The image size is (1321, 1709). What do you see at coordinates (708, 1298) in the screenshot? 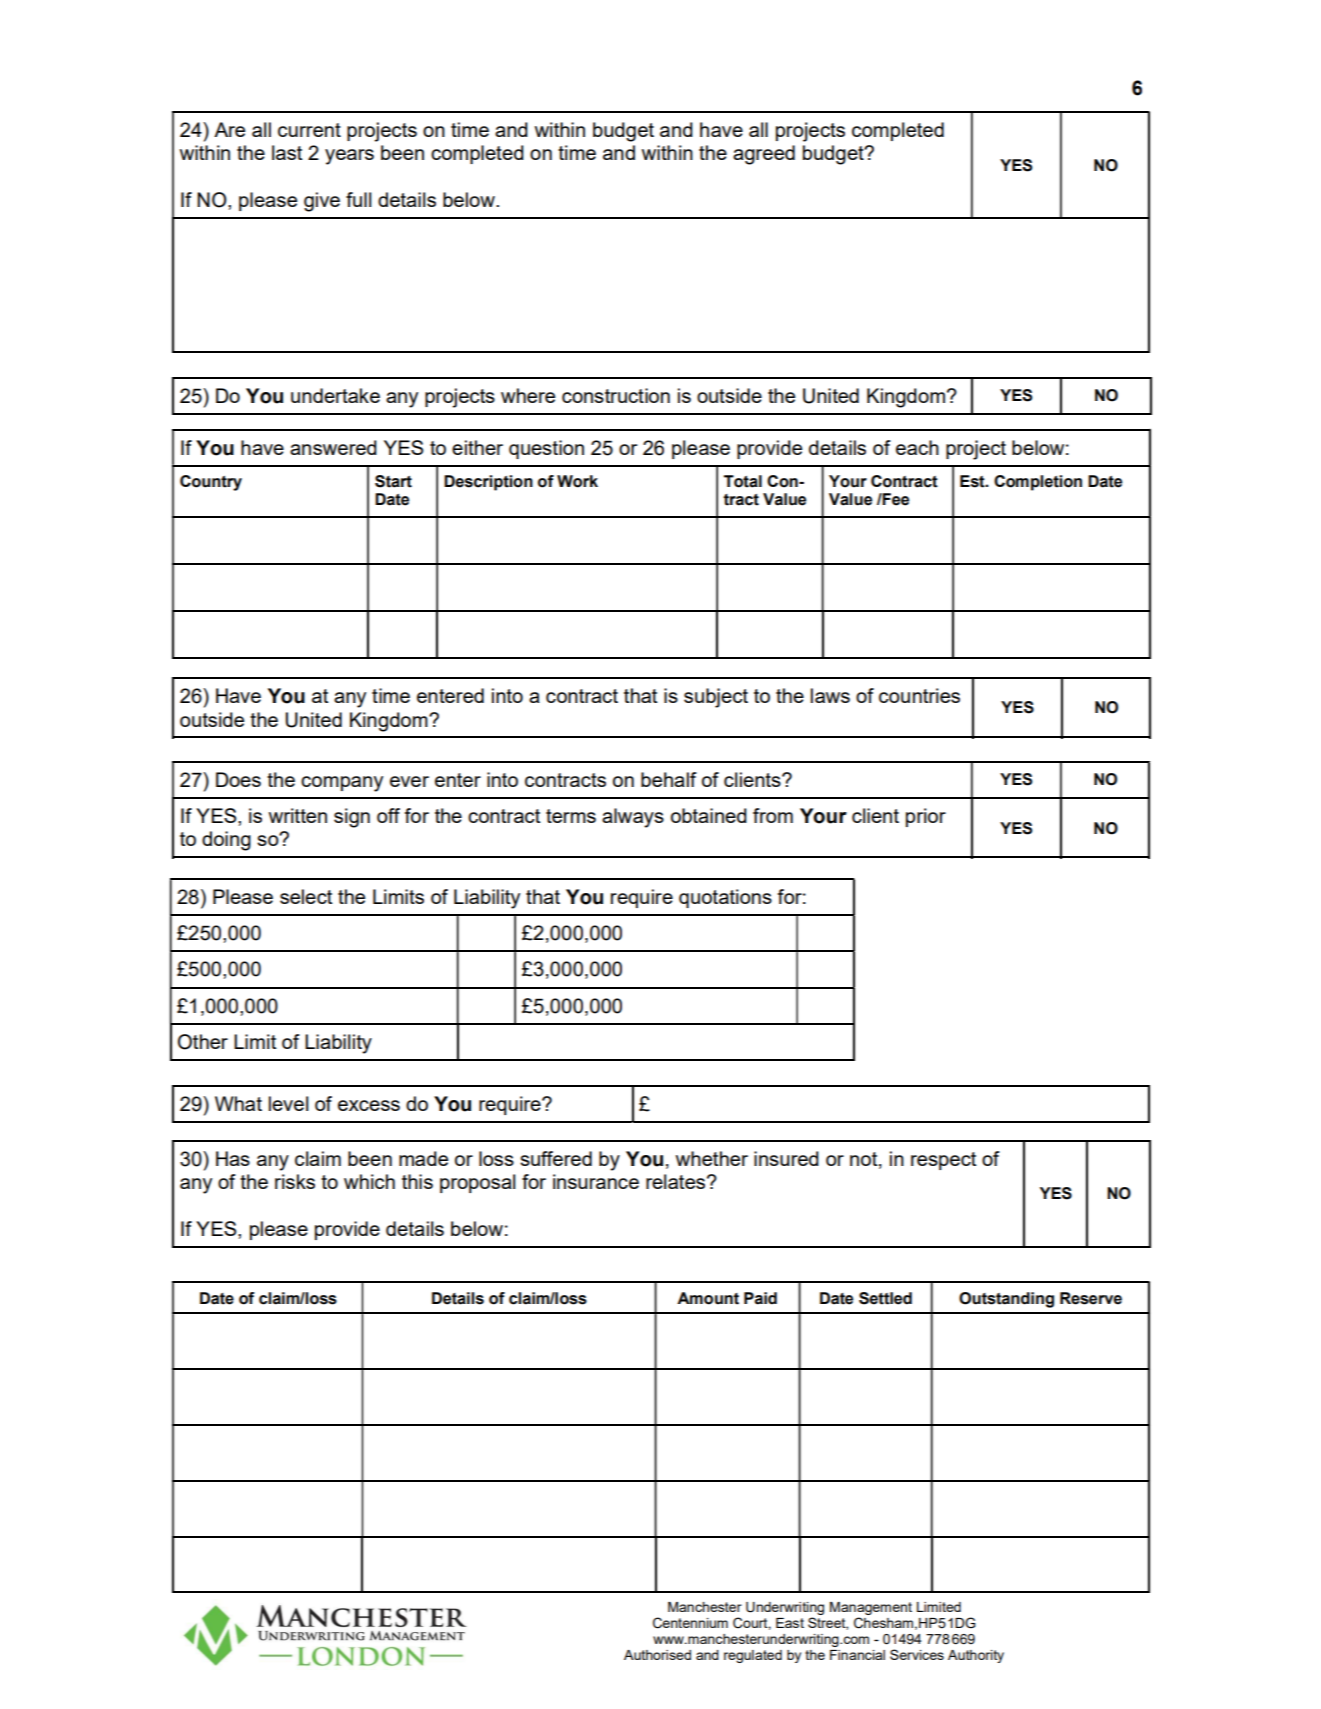
I see `Amount` at bounding box center [708, 1298].
